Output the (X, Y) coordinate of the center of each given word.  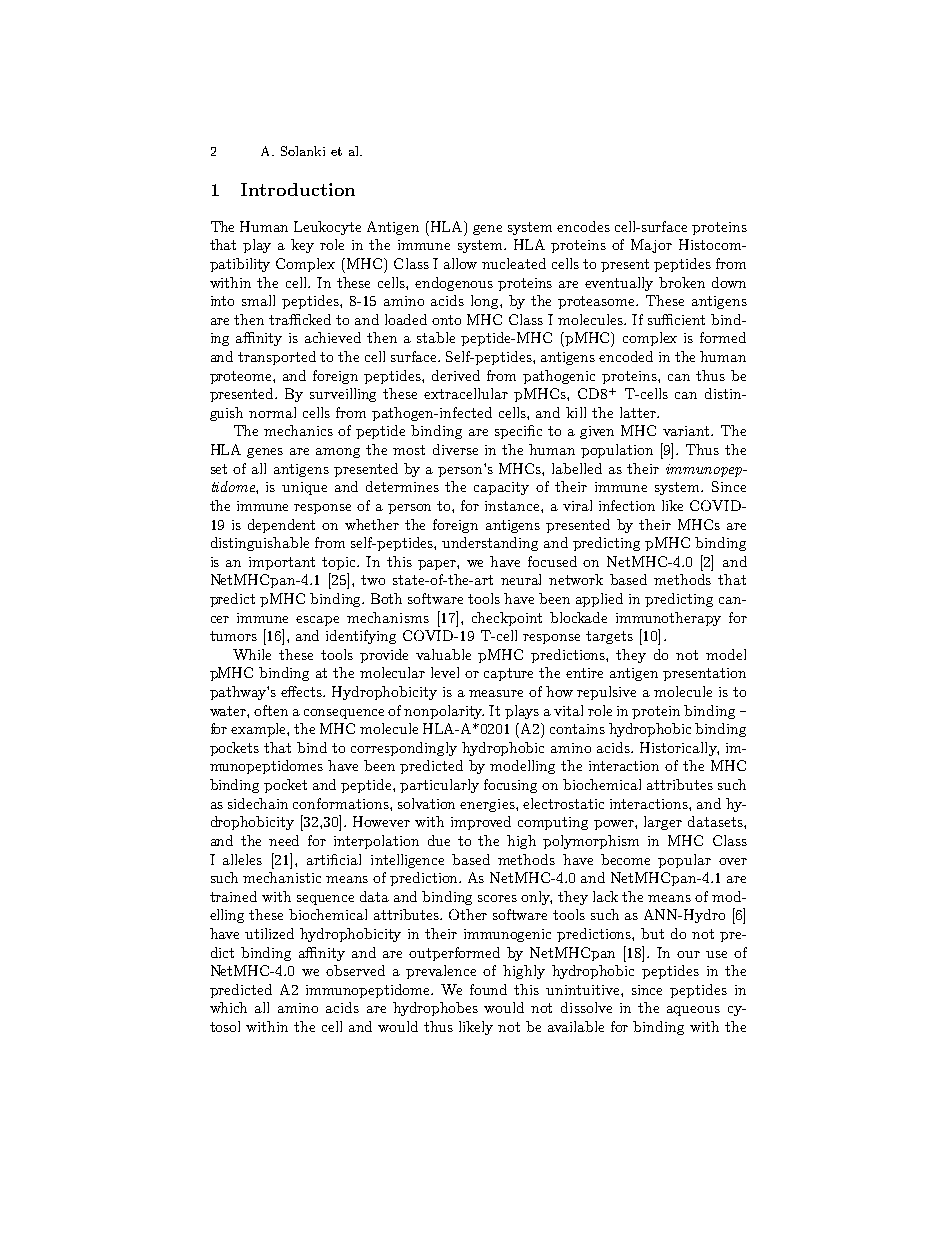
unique (304, 488)
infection (627, 505)
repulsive (606, 693)
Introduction (298, 189)
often (271, 710)
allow (460, 263)
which (228, 1007)
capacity (501, 488)
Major (651, 246)
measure (496, 693)
